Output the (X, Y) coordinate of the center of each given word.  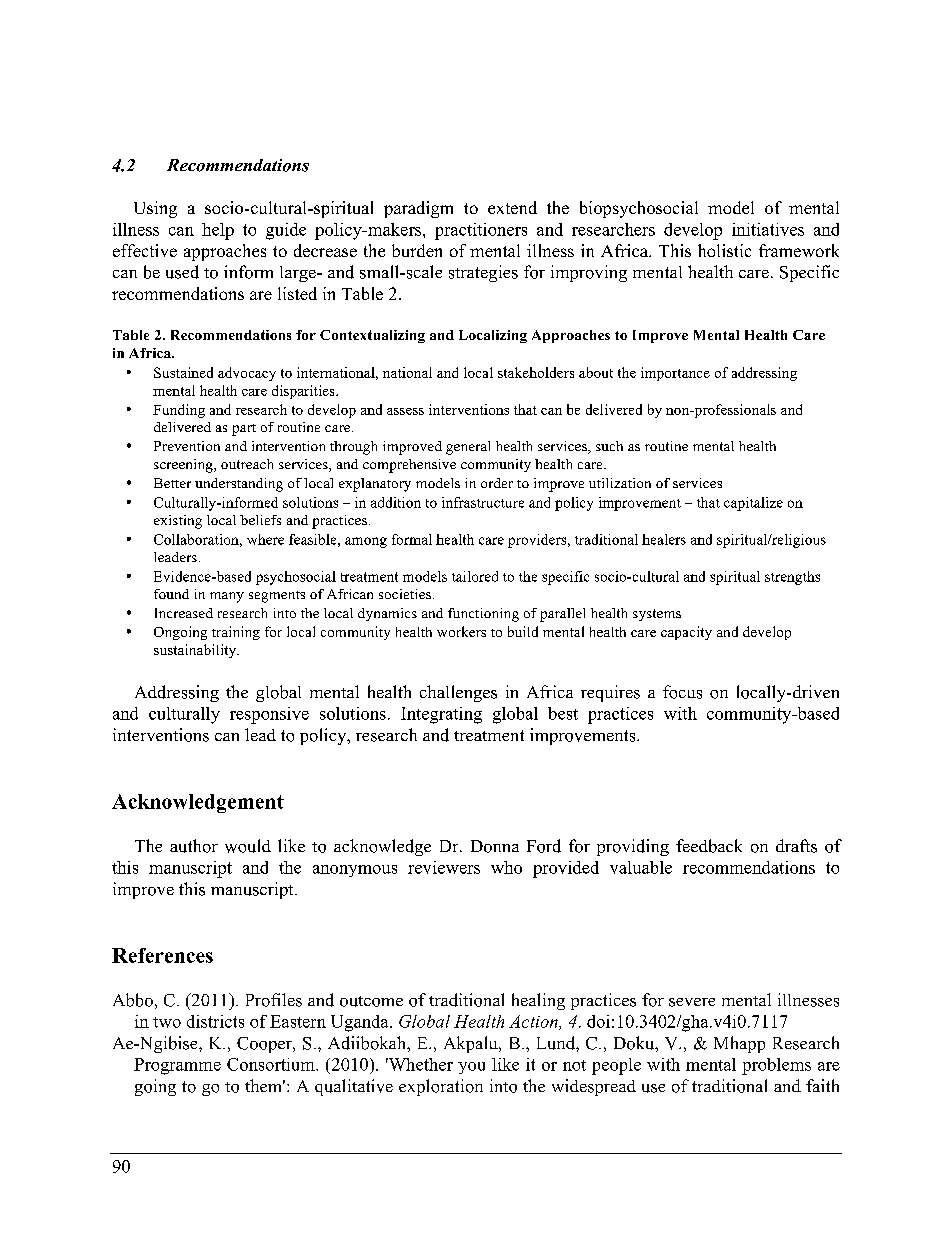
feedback (709, 846)
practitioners (481, 231)
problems (776, 1066)
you (471, 1068)
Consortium (272, 1064)
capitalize (753, 504)
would (248, 846)
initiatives (768, 229)
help (218, 231)
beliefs (260, 520)
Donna (495, 846)
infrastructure (483, 502)
